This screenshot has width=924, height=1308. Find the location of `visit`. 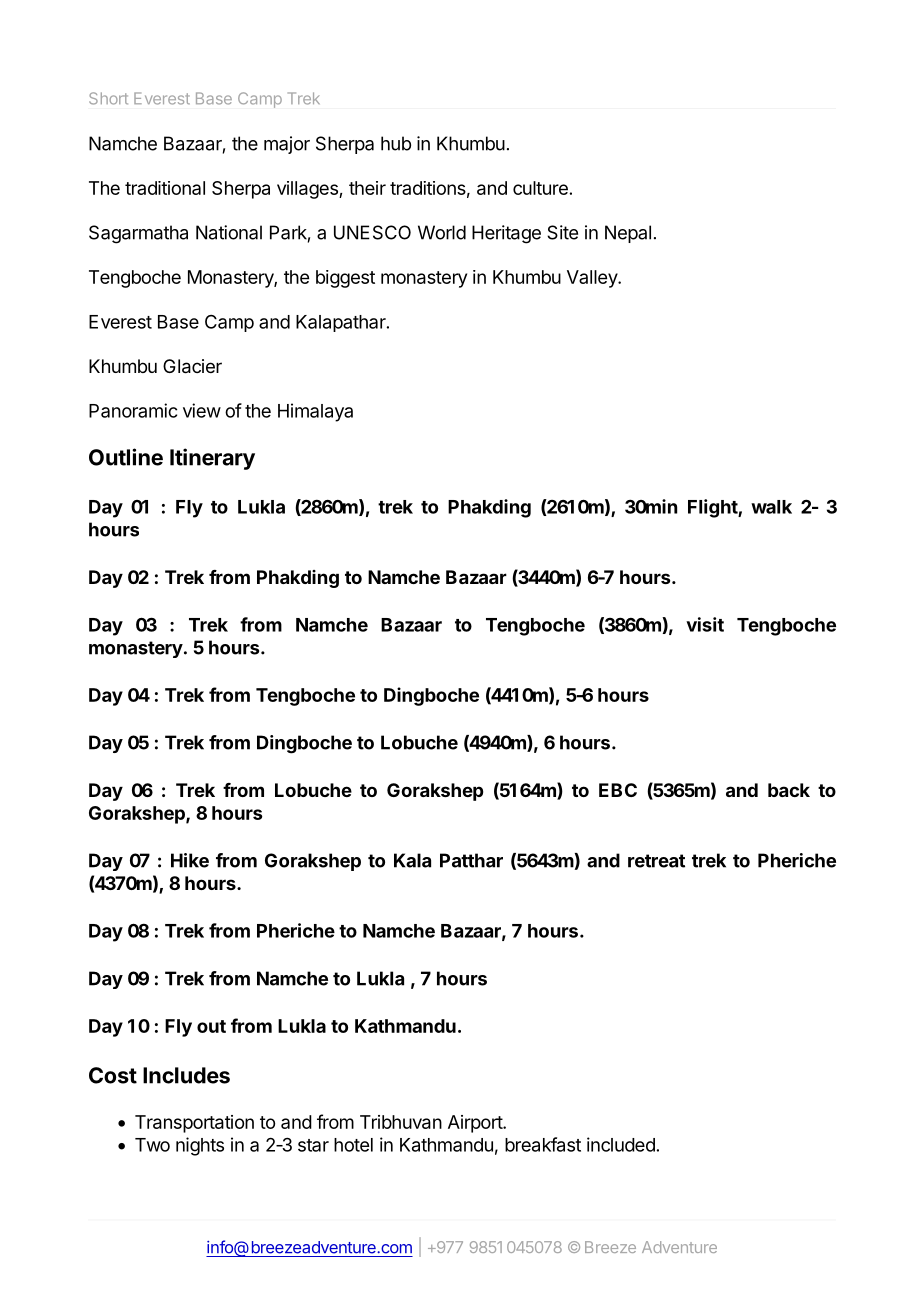

visit is located at coordinates (705, 624).
